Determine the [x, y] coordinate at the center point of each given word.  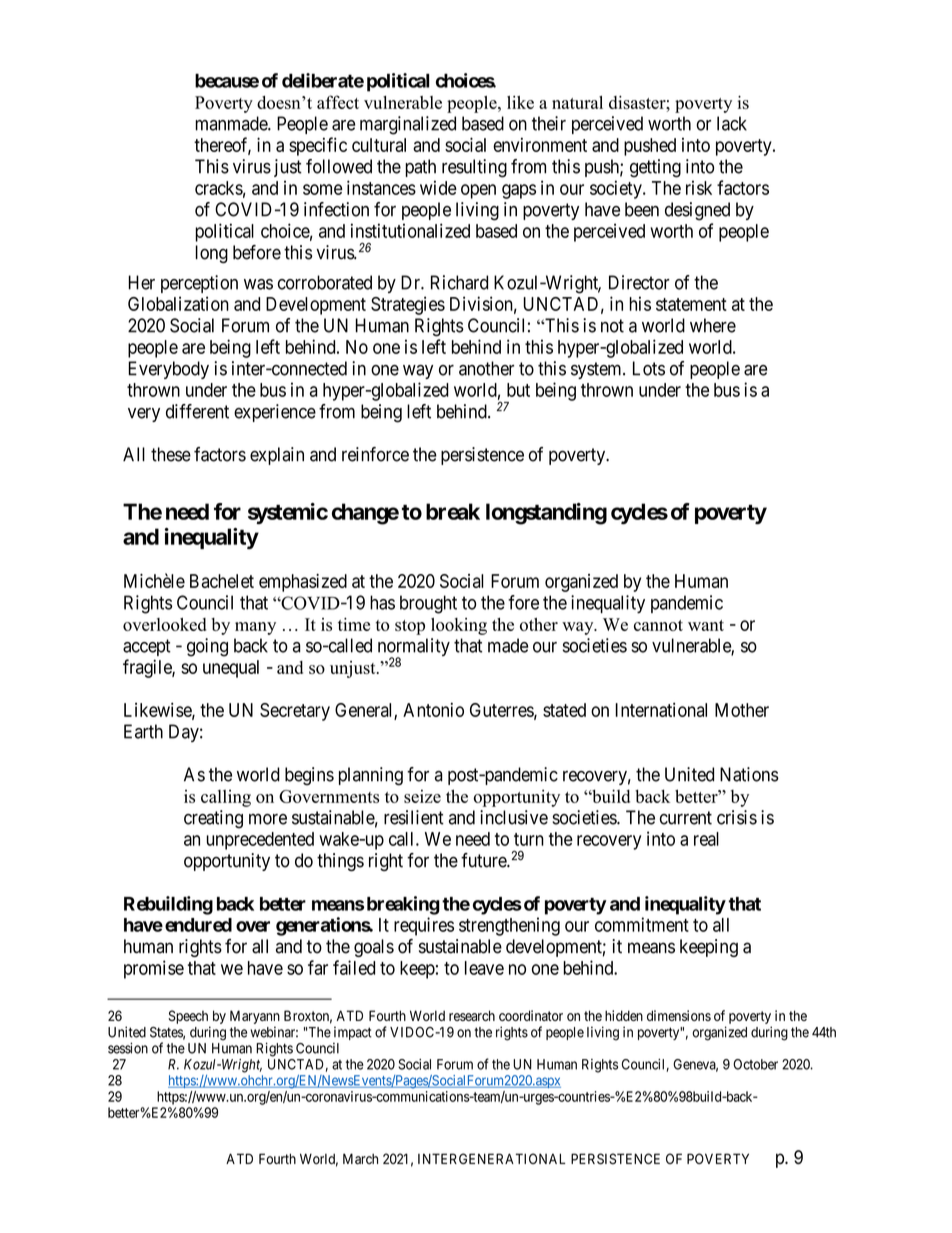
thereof [222, 145]
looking [459, 626]
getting [655, 168]
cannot [658, 625]
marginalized [408, 125]
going [207, 647]
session [128, 1048]
